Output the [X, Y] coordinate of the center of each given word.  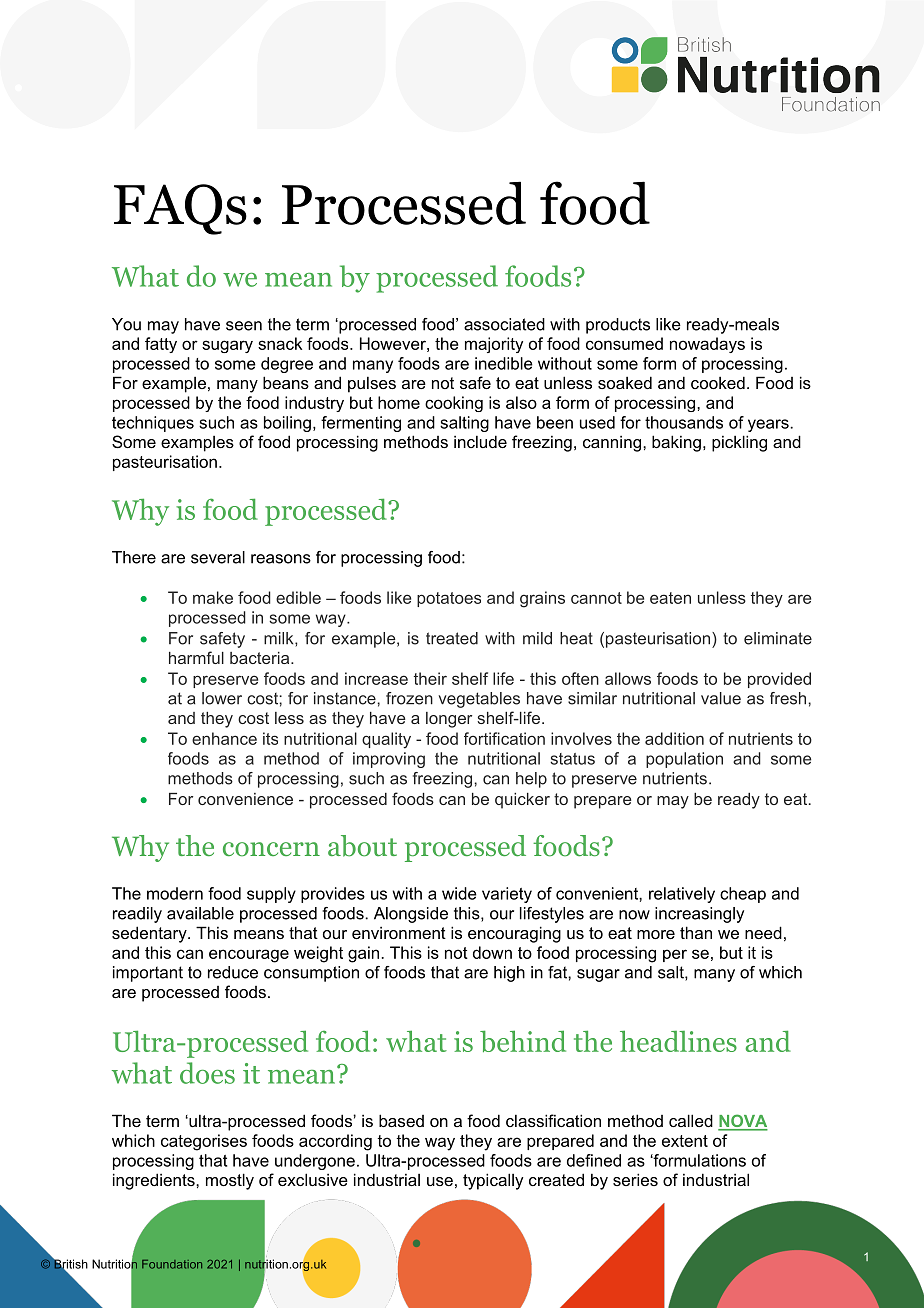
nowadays [707, 345]
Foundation [172, 1264]
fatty [161, 345]
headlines [678, 1041]
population [684, 760]
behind [523, 1041]
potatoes [449, 599]
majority [494, 345]
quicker [522, 801]
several [218, 557]
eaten [670, 598]
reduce [233, 972]
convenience [245, 799]
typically [493, 1181]
